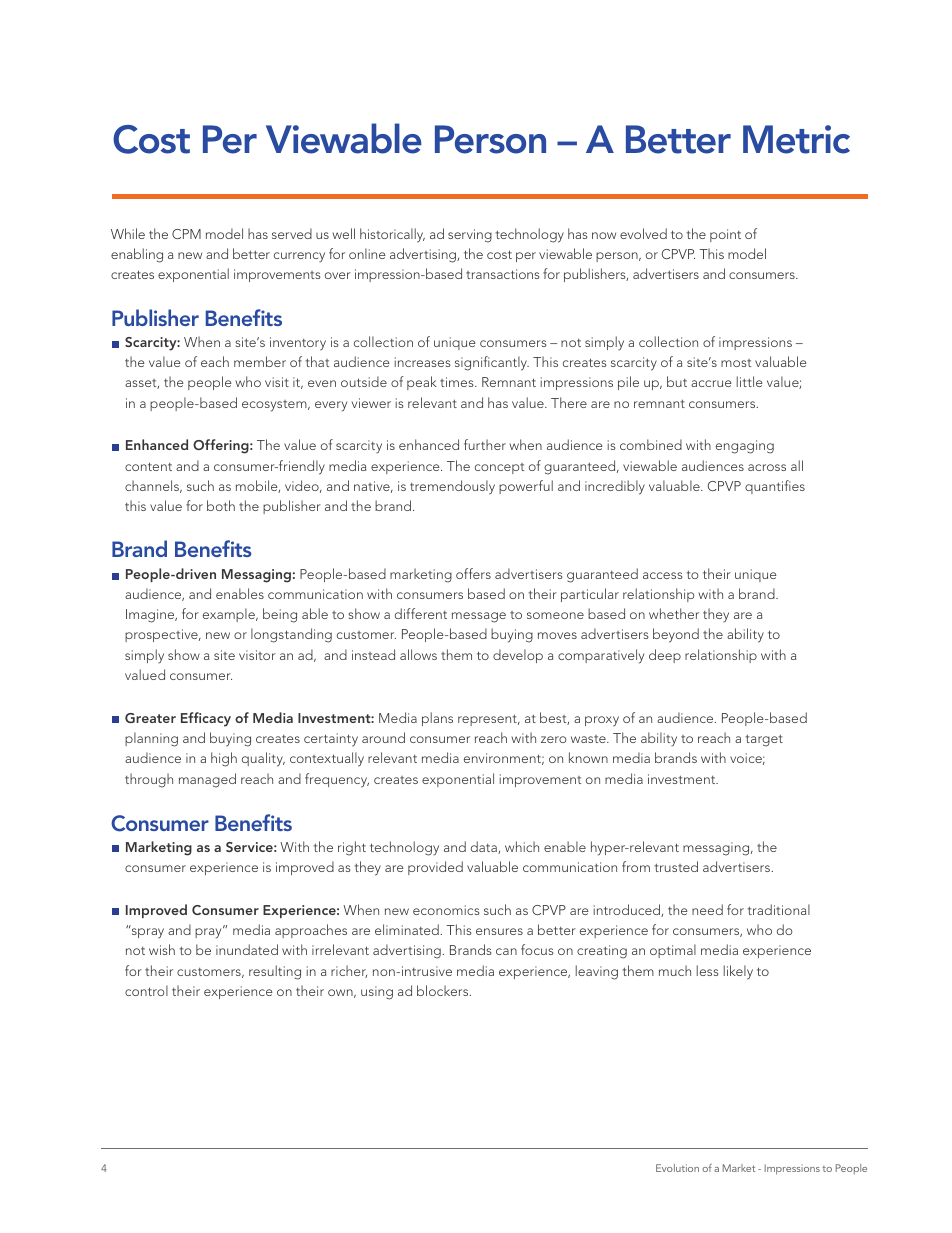  Describe the element at coordinates (206, 719) in the screenshot. I see `Efficacy` at that location.
